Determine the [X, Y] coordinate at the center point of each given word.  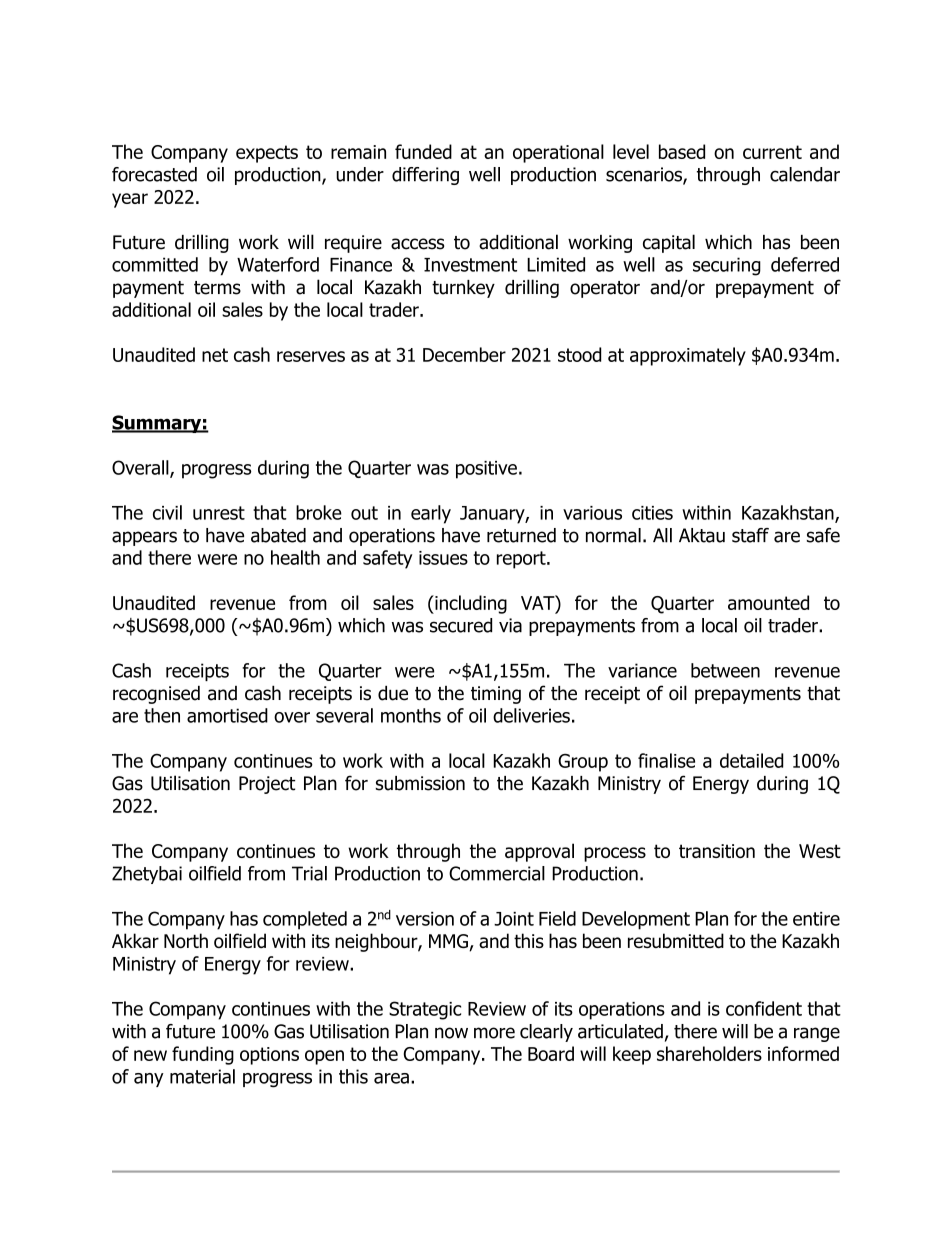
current [772, 152]
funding [203, 1055]
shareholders [709, 1053]
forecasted [154, 174]
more [494, 1033]
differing [425, 176]
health [295, 557]
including [470, 604]
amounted [768, 602]
